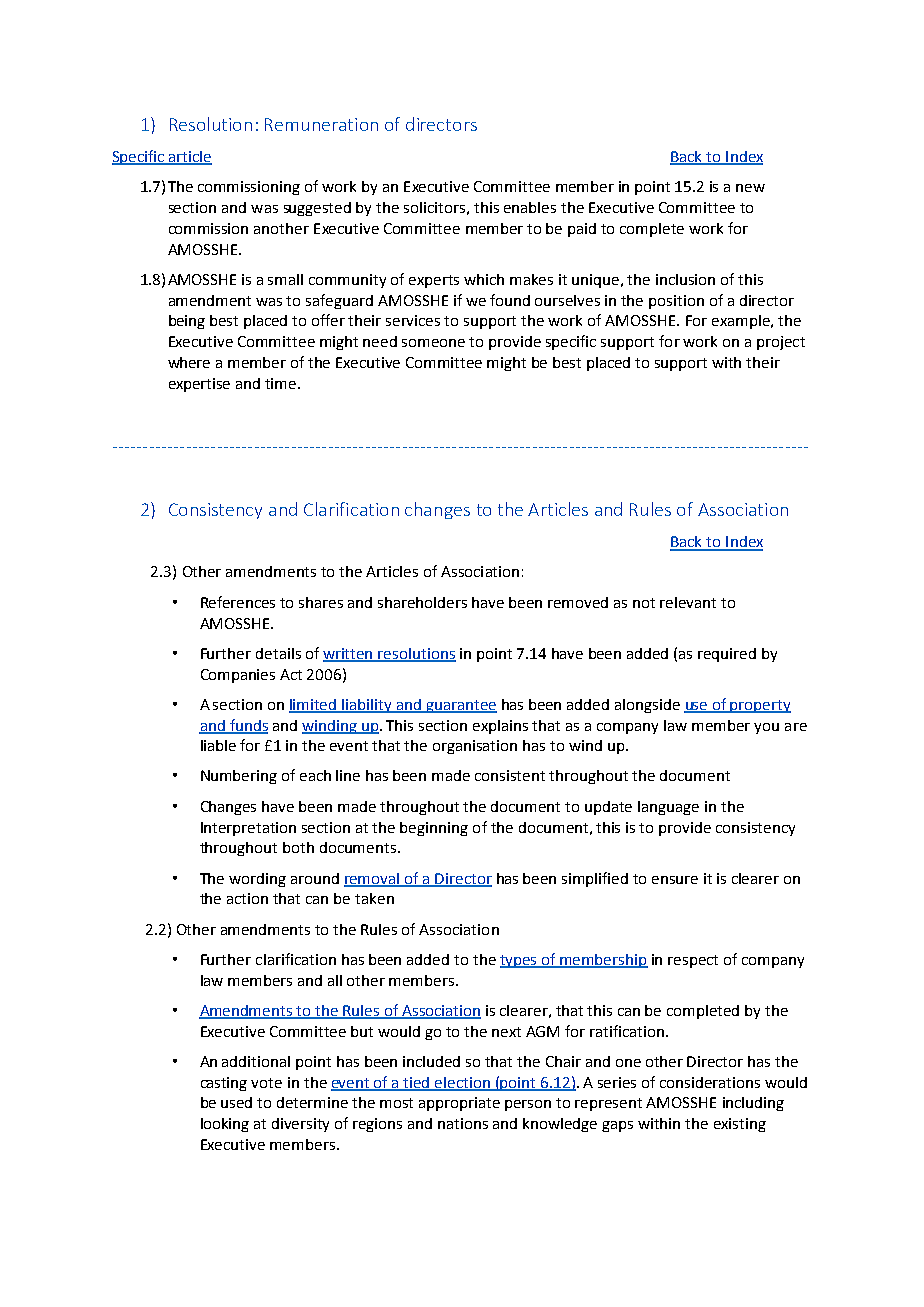  I want to click on enables, so click(530, 207).
